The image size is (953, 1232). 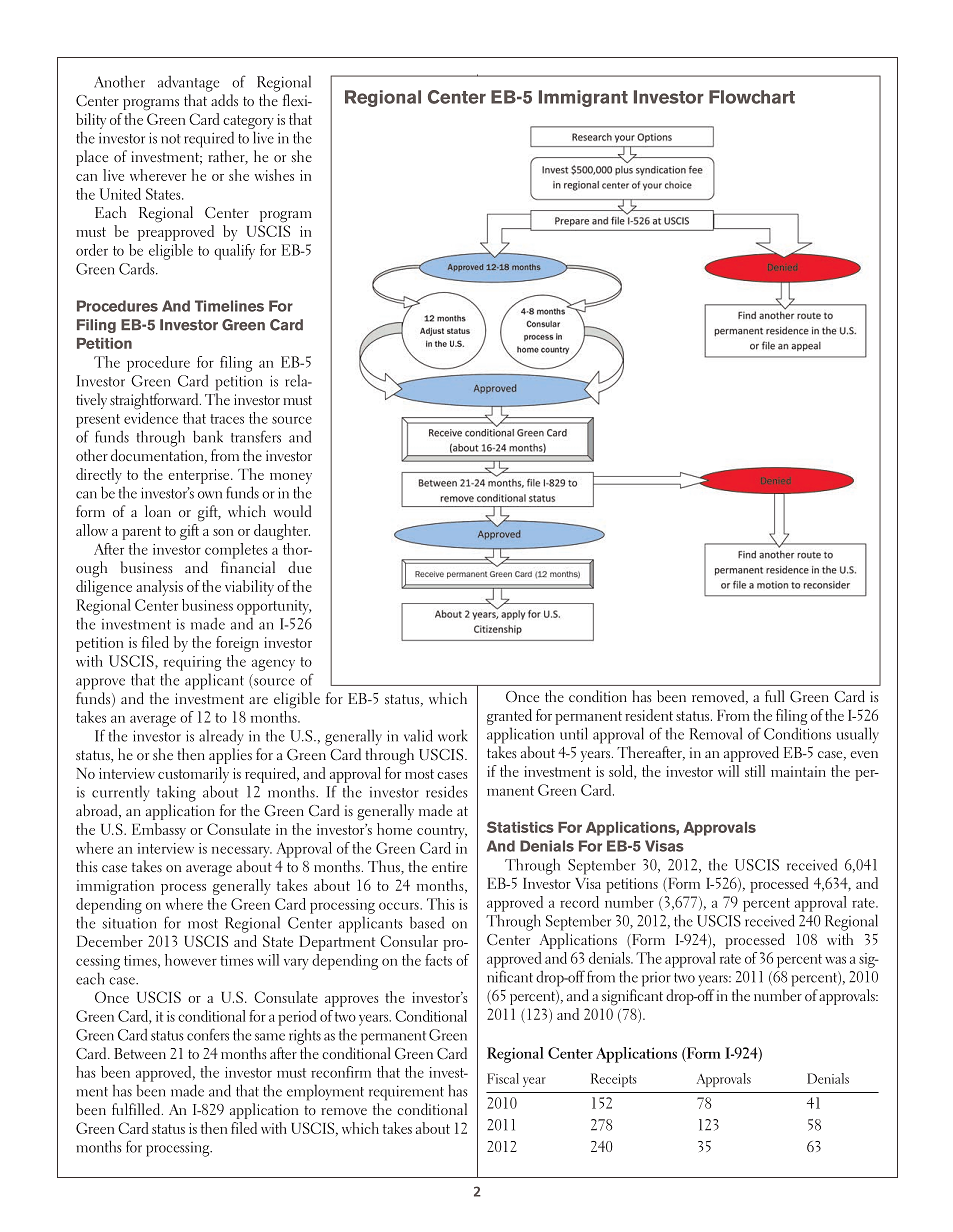 I want to click on customarily, so click(x=193, y=775).
